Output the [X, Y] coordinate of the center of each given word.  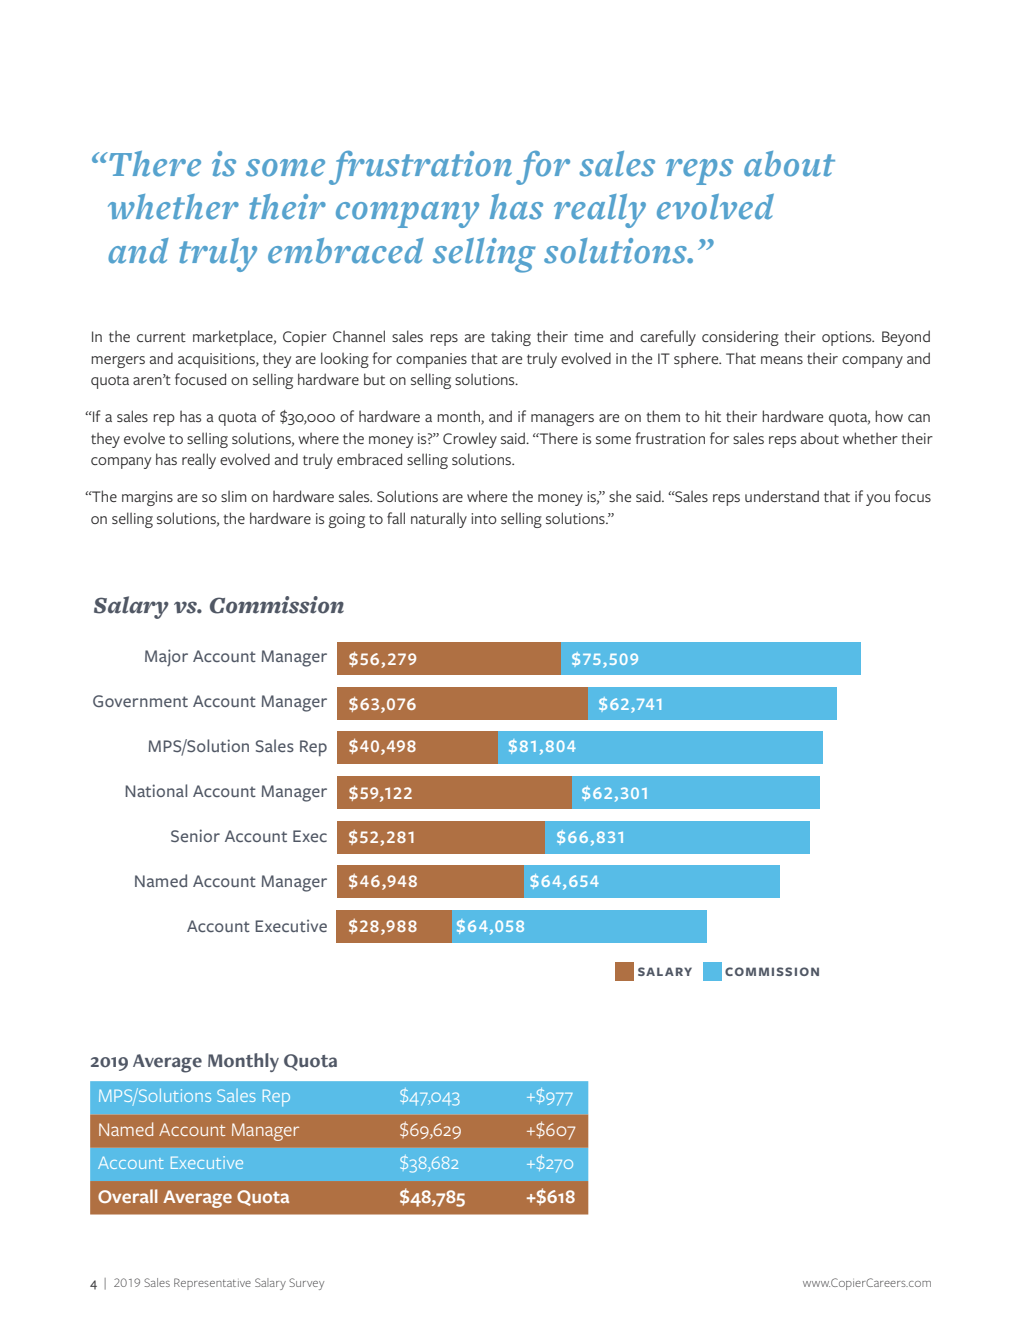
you [878, 500]
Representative [212, 1284]
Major [166, 658]
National [156, 790]
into [484, 518]
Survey [306, 1284]
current [161, 337]
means [782, 360]
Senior [195, 835]
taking [511, 338]
